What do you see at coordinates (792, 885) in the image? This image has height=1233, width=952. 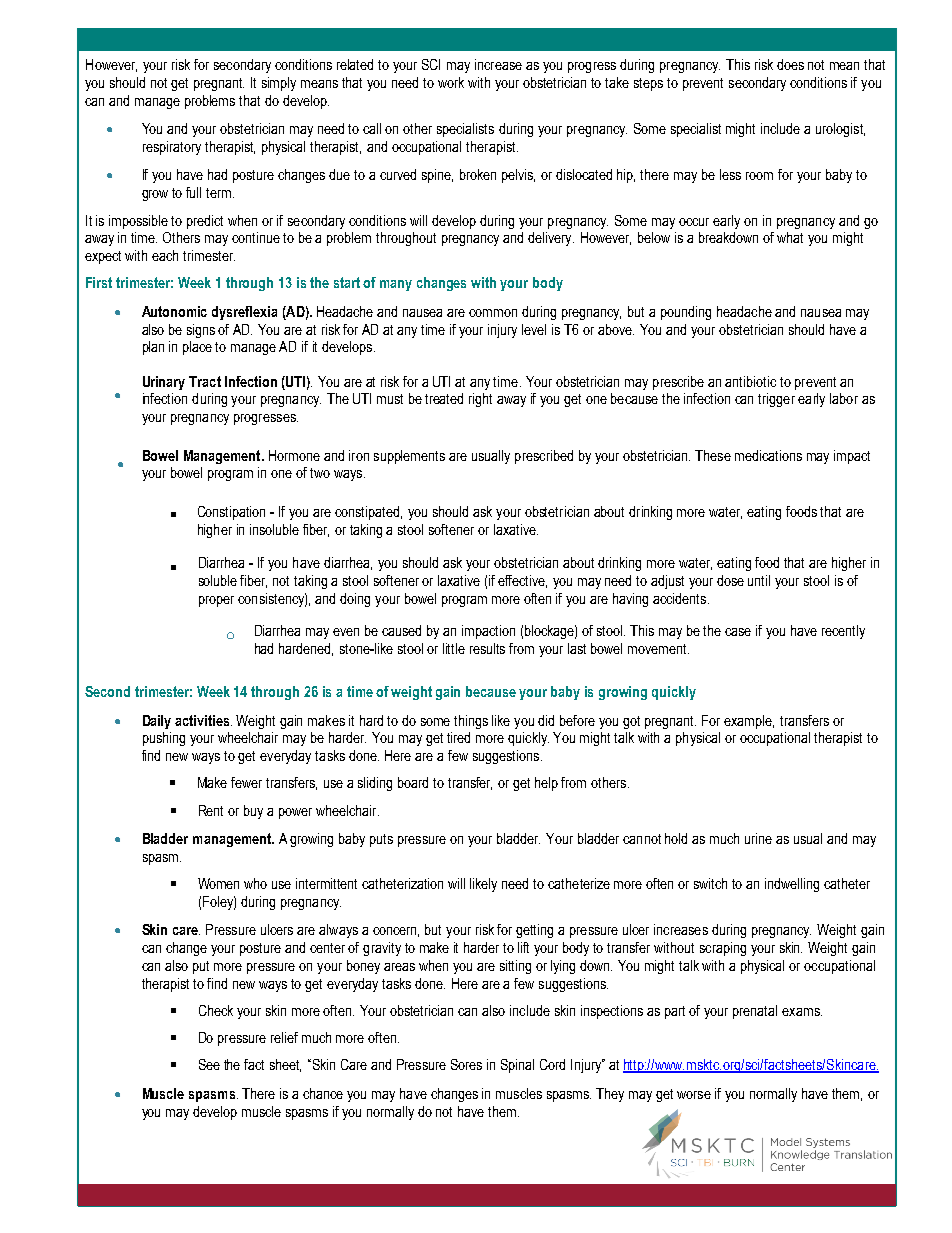 I see `indwelling` at bounding box center [792, 885].
